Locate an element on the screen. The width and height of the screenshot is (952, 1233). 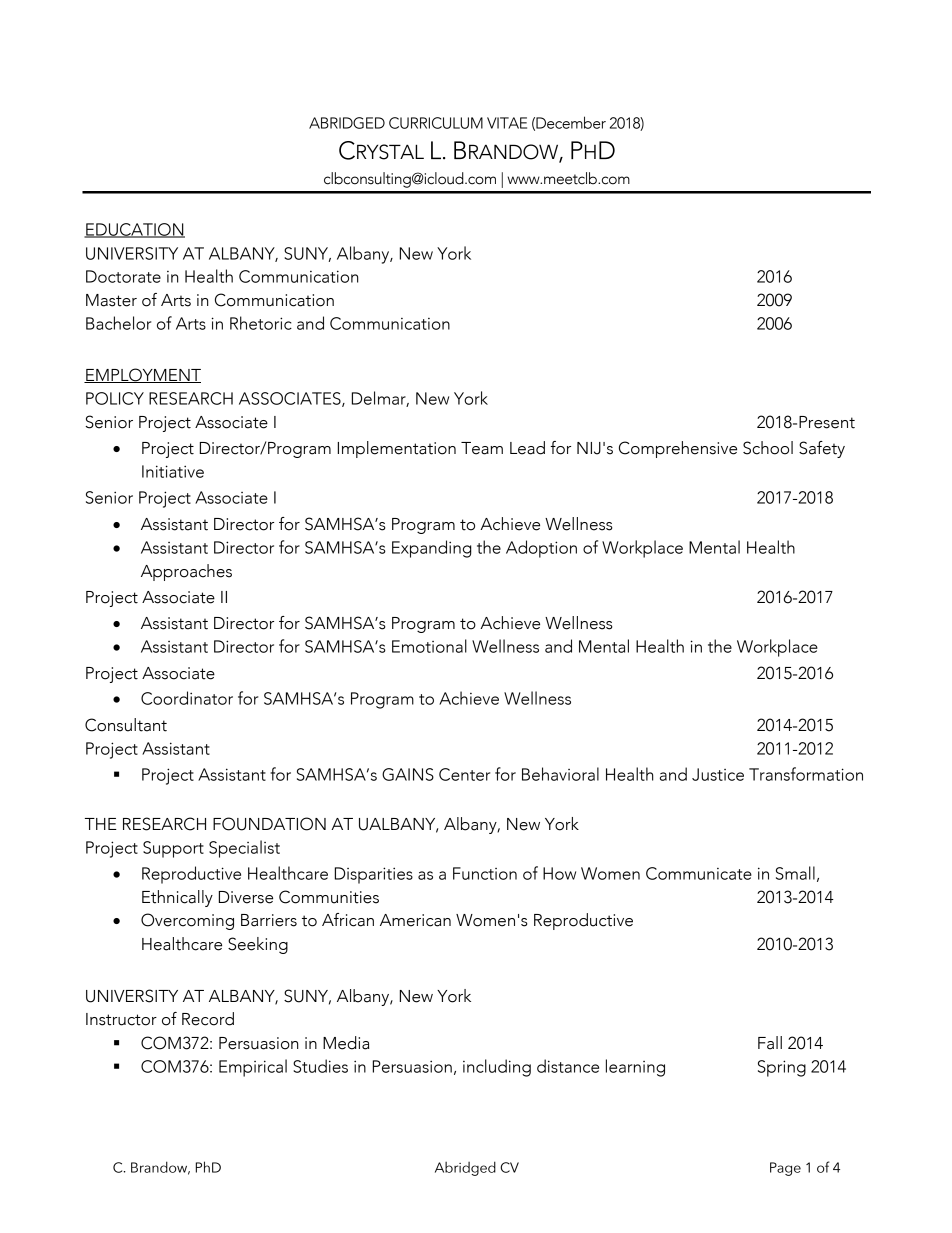
EDUCATION is located at coordinates (134, 230).
